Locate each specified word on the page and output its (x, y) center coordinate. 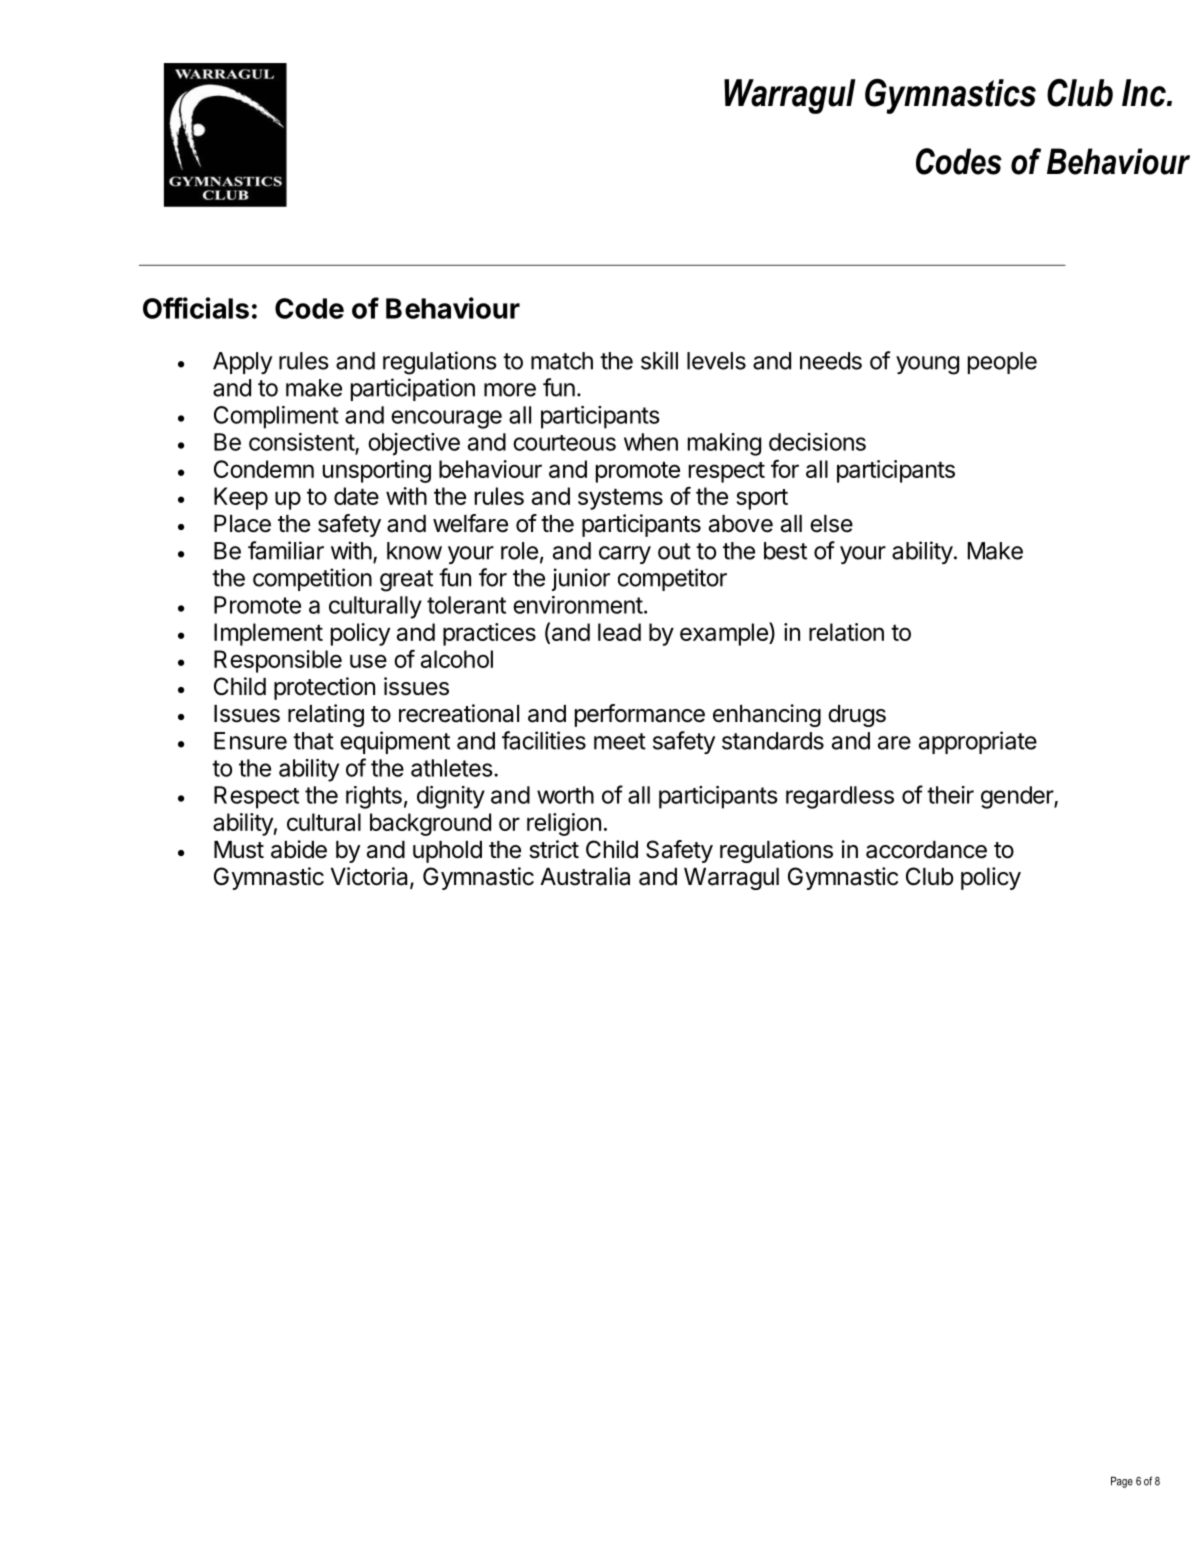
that (313, 741)
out (674, 551)
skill (659, 360)
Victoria (371, 877)
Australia (585, 876)
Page (1122, 1482)
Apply (242, 363)
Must (239, 850)
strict (554, 849)
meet (620, 741)
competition (312, 579)
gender (1018, 797)
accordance (926, 850)
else (831, 524)
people (1002, 363)
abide (299, 849)
